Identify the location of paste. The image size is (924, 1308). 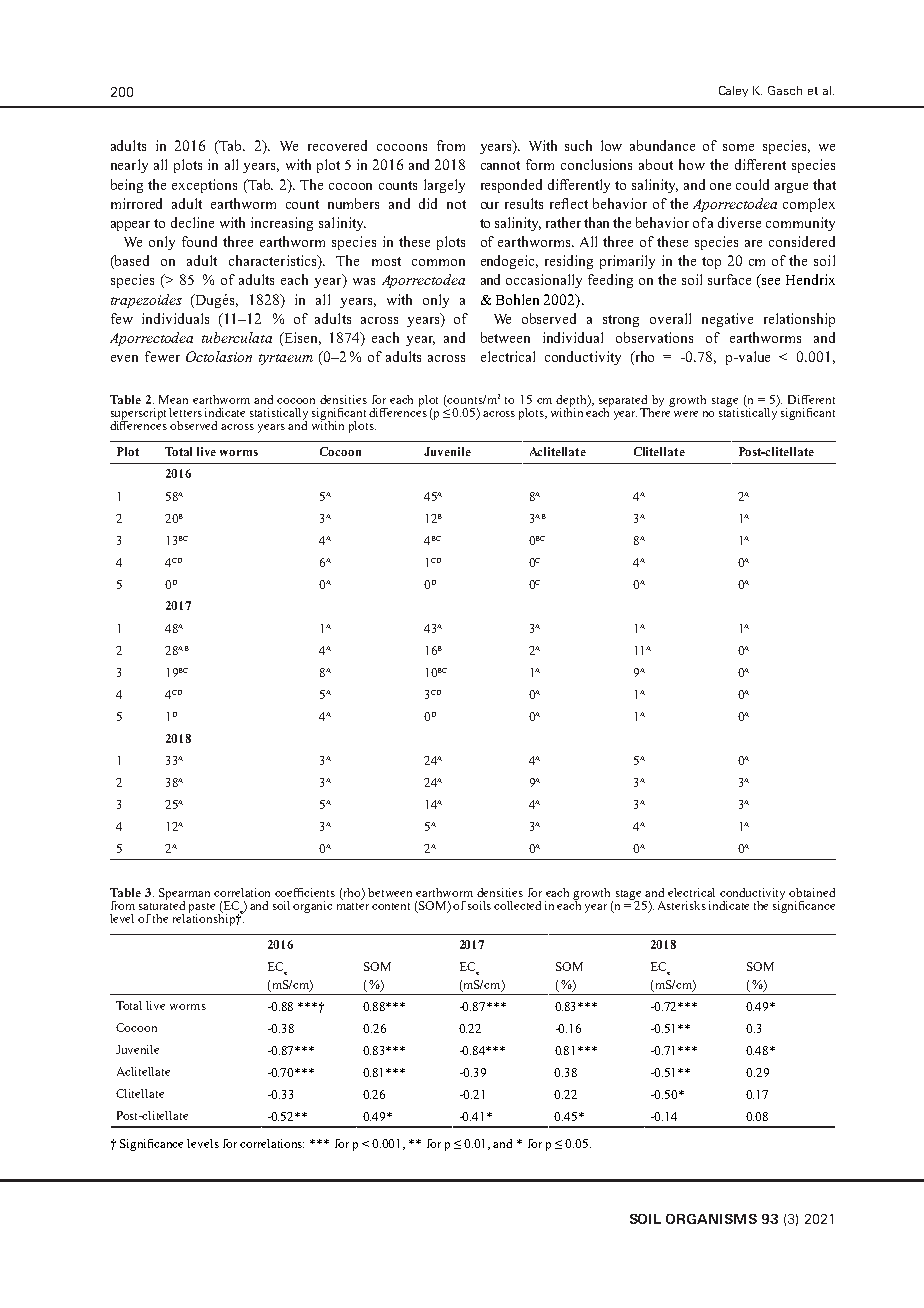
(202, 909).
